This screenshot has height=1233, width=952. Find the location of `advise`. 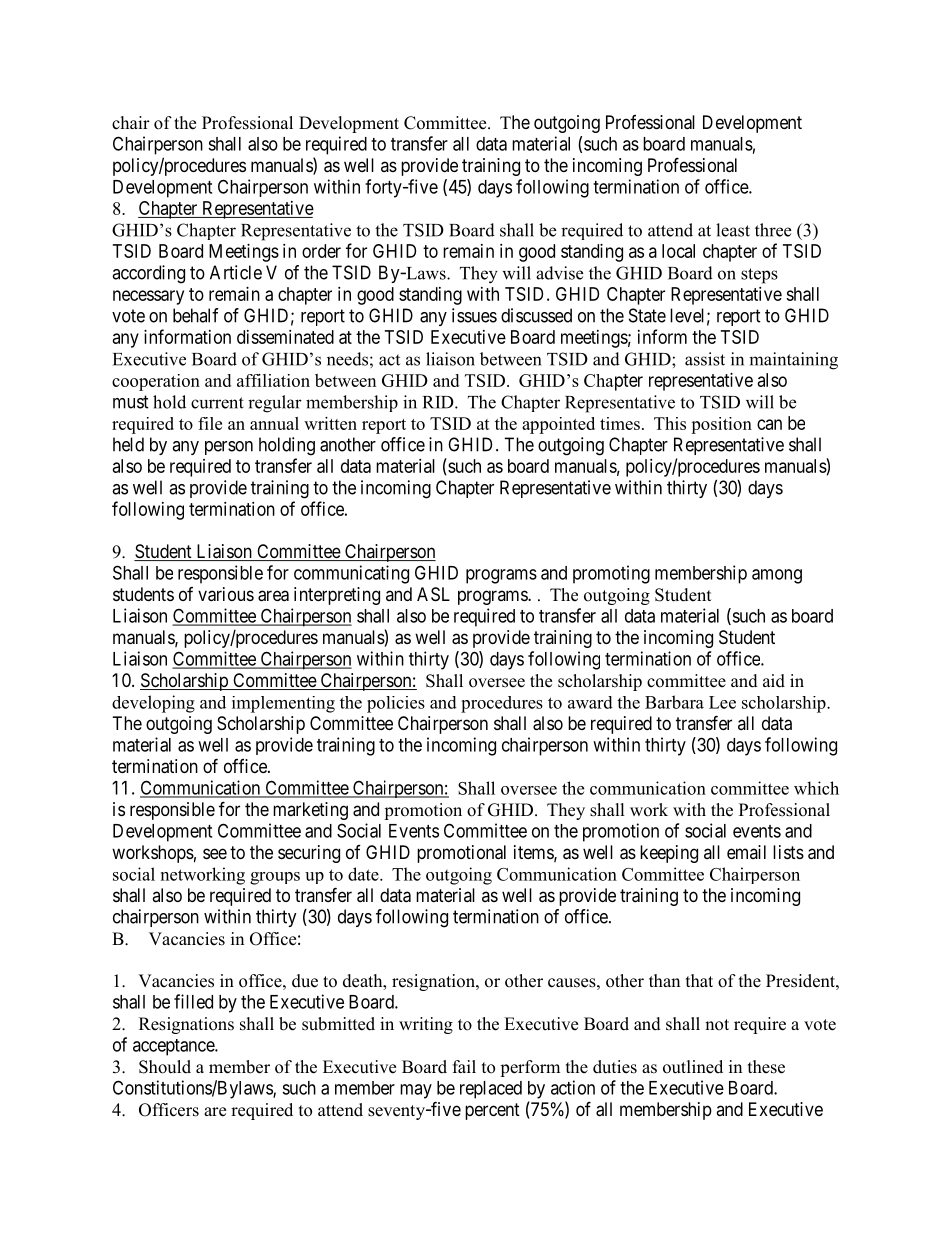

advise is located at coordinates (559, 273).
